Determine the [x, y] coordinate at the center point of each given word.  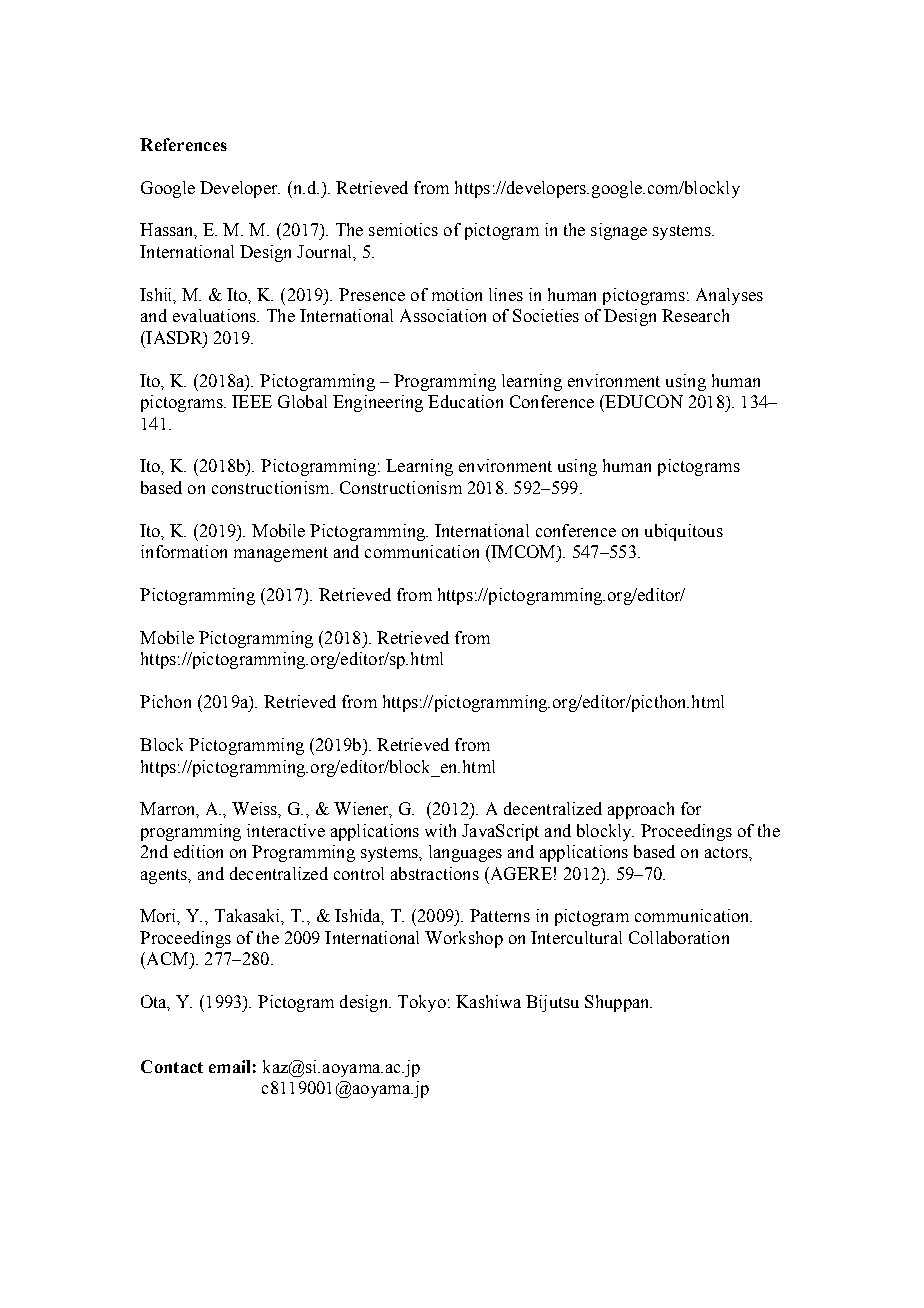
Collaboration [679, 937]
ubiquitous [684, 532]
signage [619, 231]
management [281, 554]
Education [465, 401]
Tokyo [422, 1003]
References [183, 144]
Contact [172, 1066]
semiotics [403, 229]
